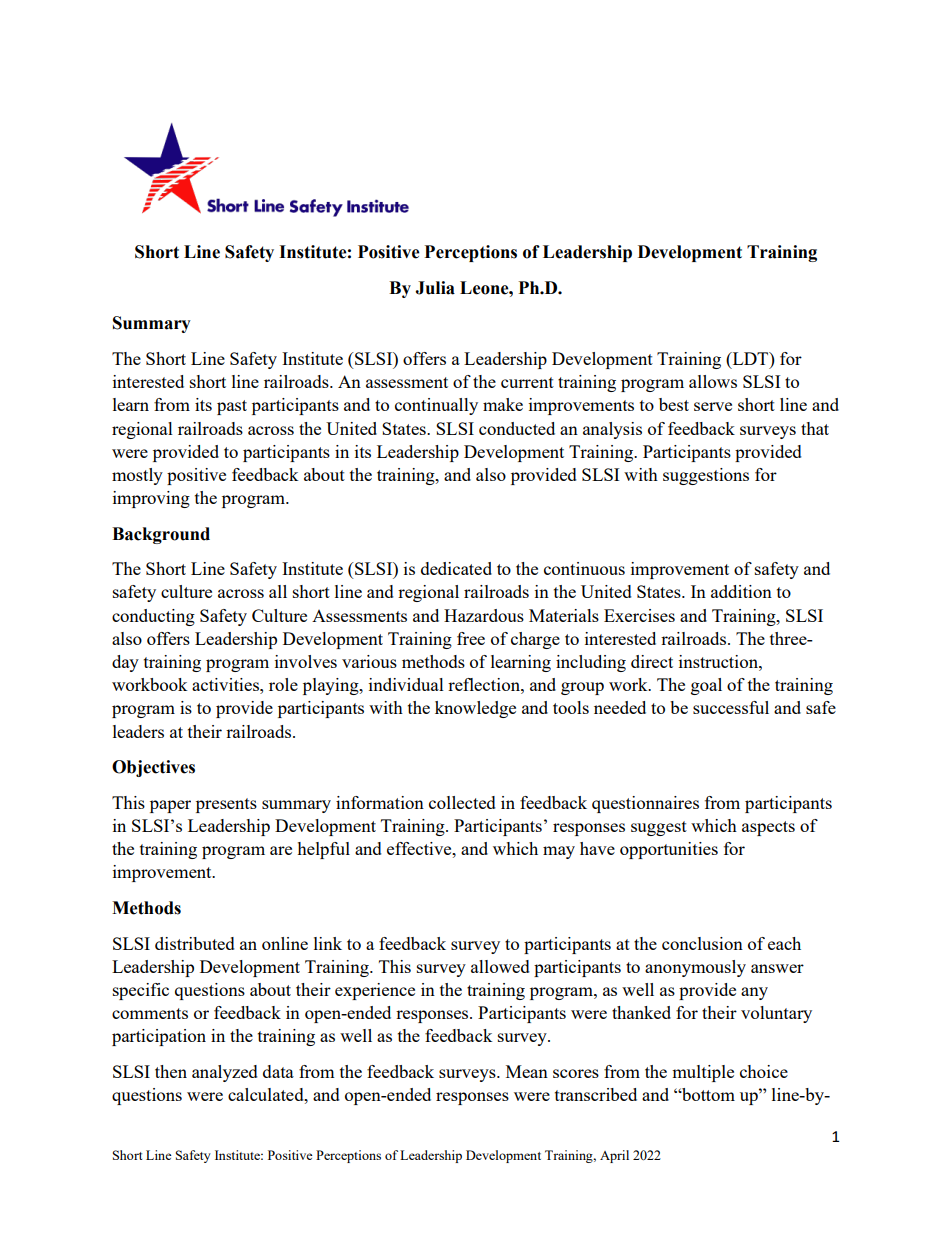 The height and width of the page is (1233, 952). Describe the element at coordinates (456, 568) in the page. I see `dedicated` at that location.
